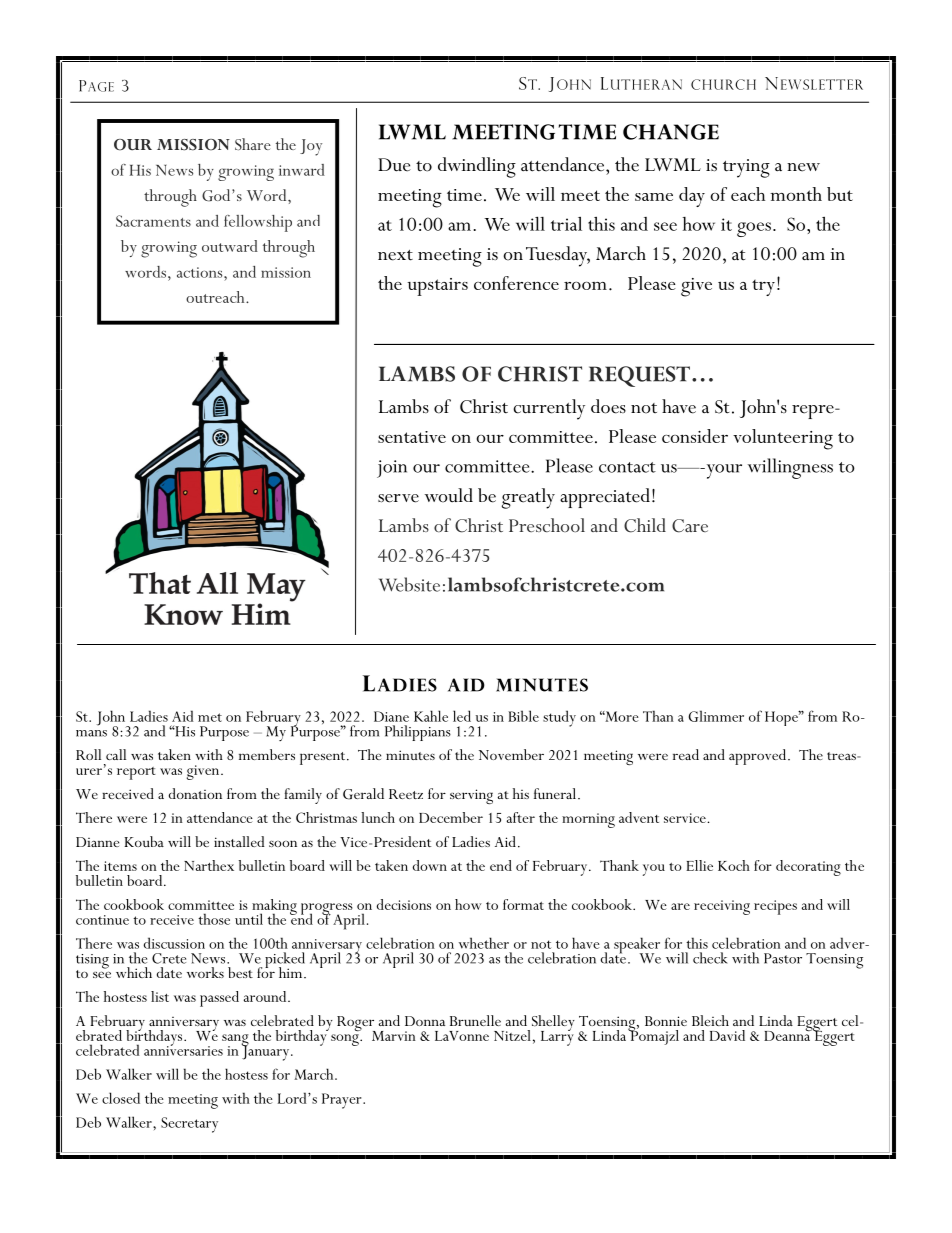 This page has width=952, height=1233. Describe the element at coordinates (547, 525) in the page. I see `Preschool` at that location.
